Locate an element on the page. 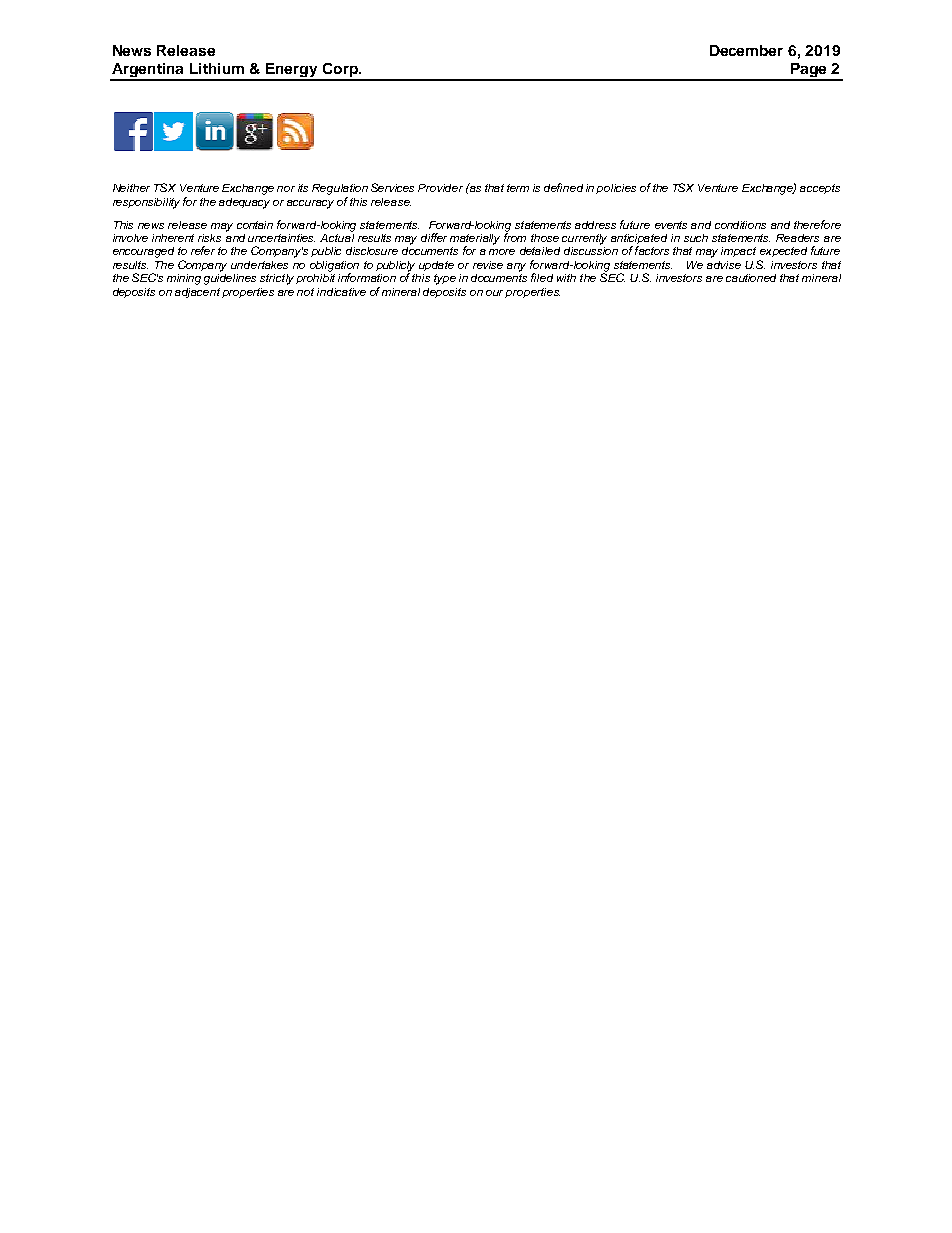 The width and height of the image is (952, 1233). adjacent is located at coordinates (197, 293).
